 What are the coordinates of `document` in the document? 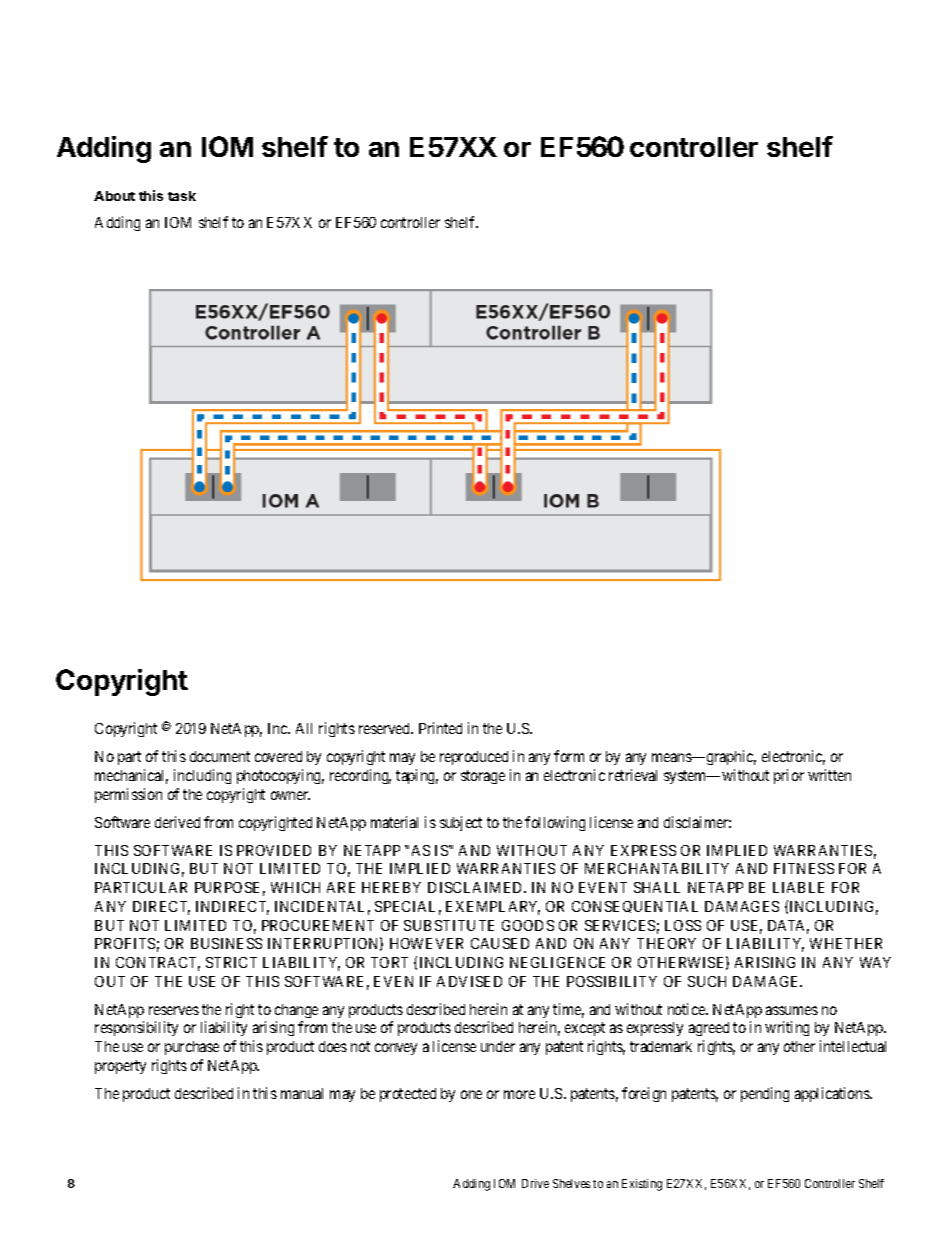 It's located at (220, 756).
